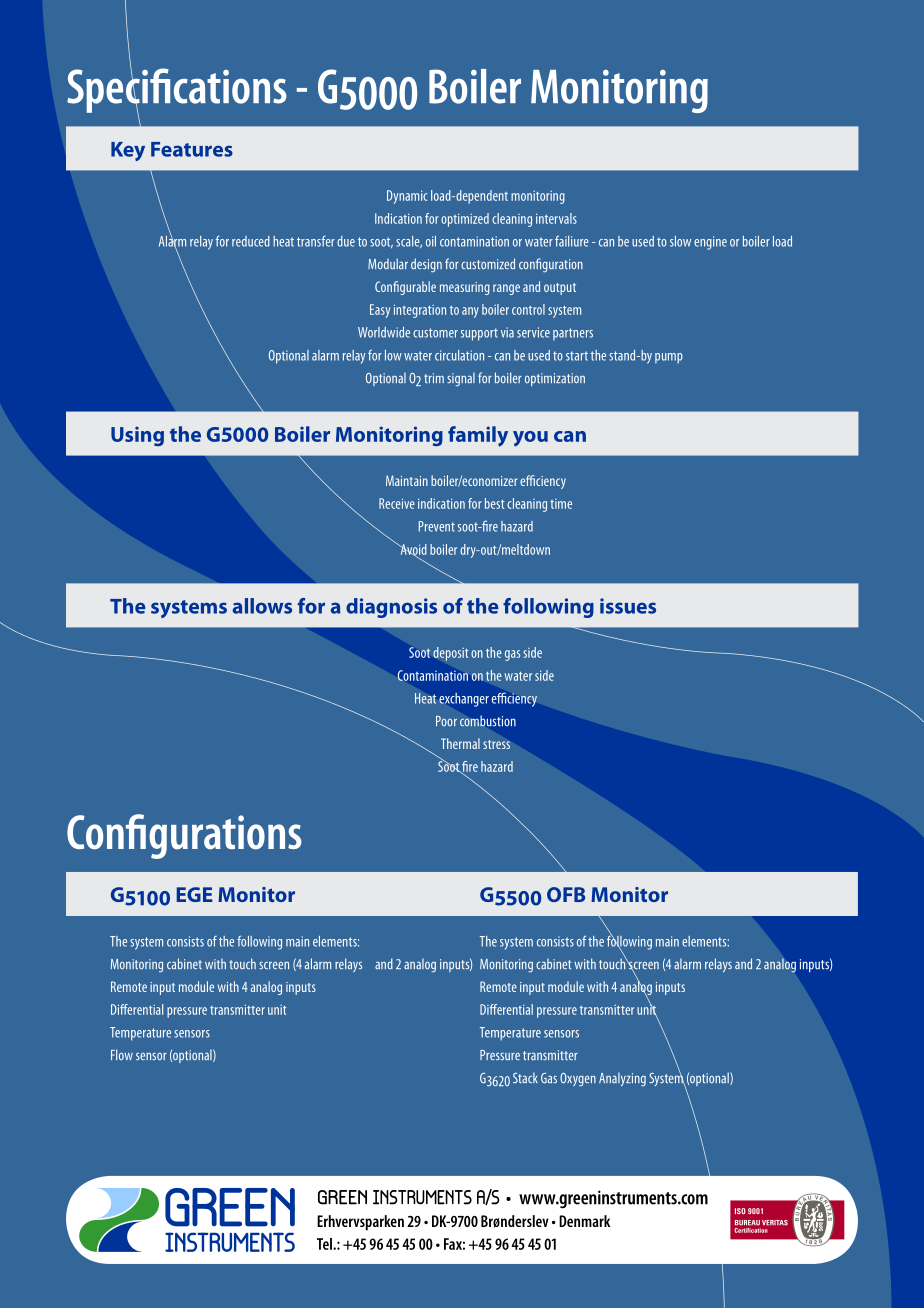  Describe the element at coordinates (262, 606) in the image. I see `allows` at that location.
